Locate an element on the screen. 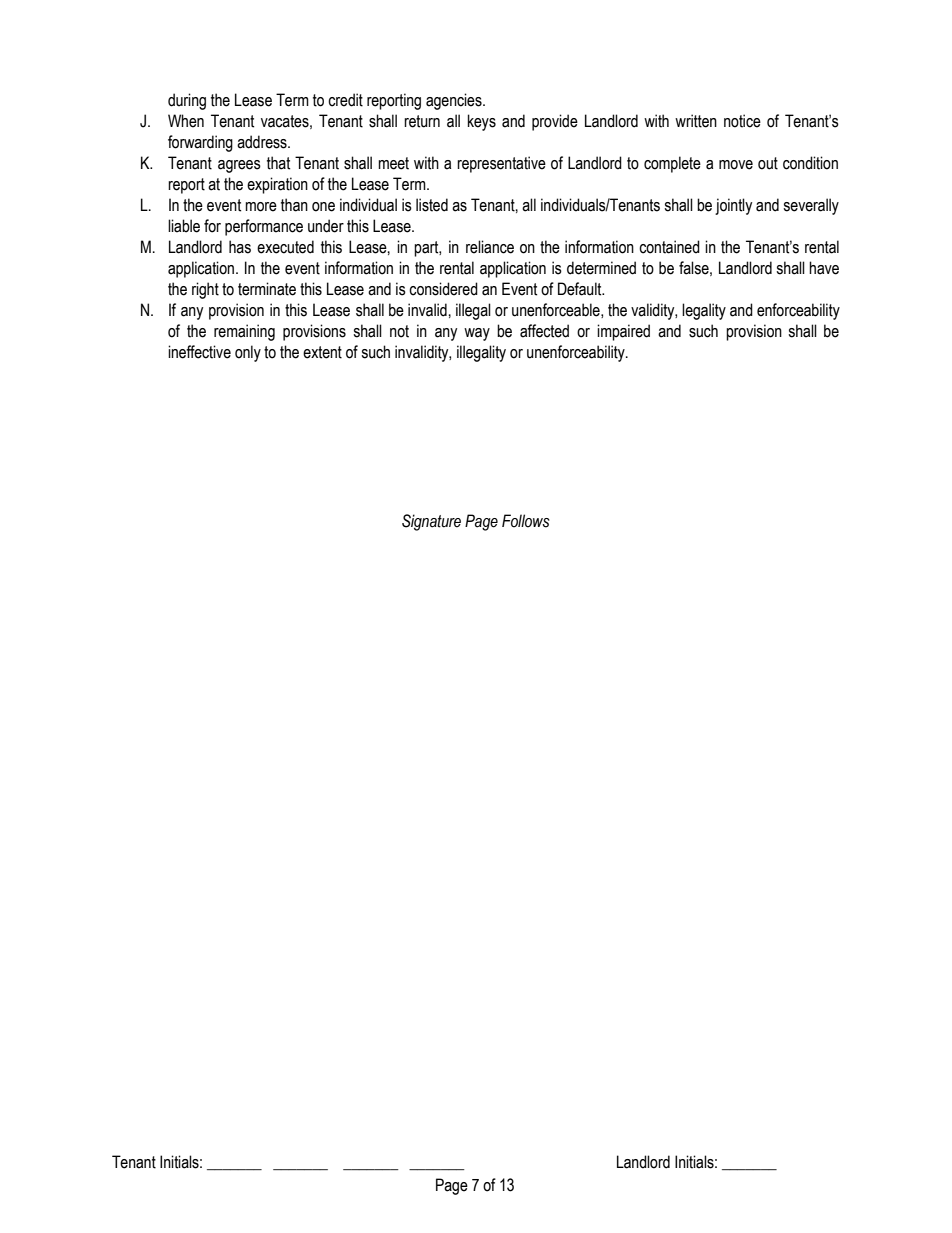 The width and height of the screenshot is (952, 1233). notice is located at coordinates (742, 121).
